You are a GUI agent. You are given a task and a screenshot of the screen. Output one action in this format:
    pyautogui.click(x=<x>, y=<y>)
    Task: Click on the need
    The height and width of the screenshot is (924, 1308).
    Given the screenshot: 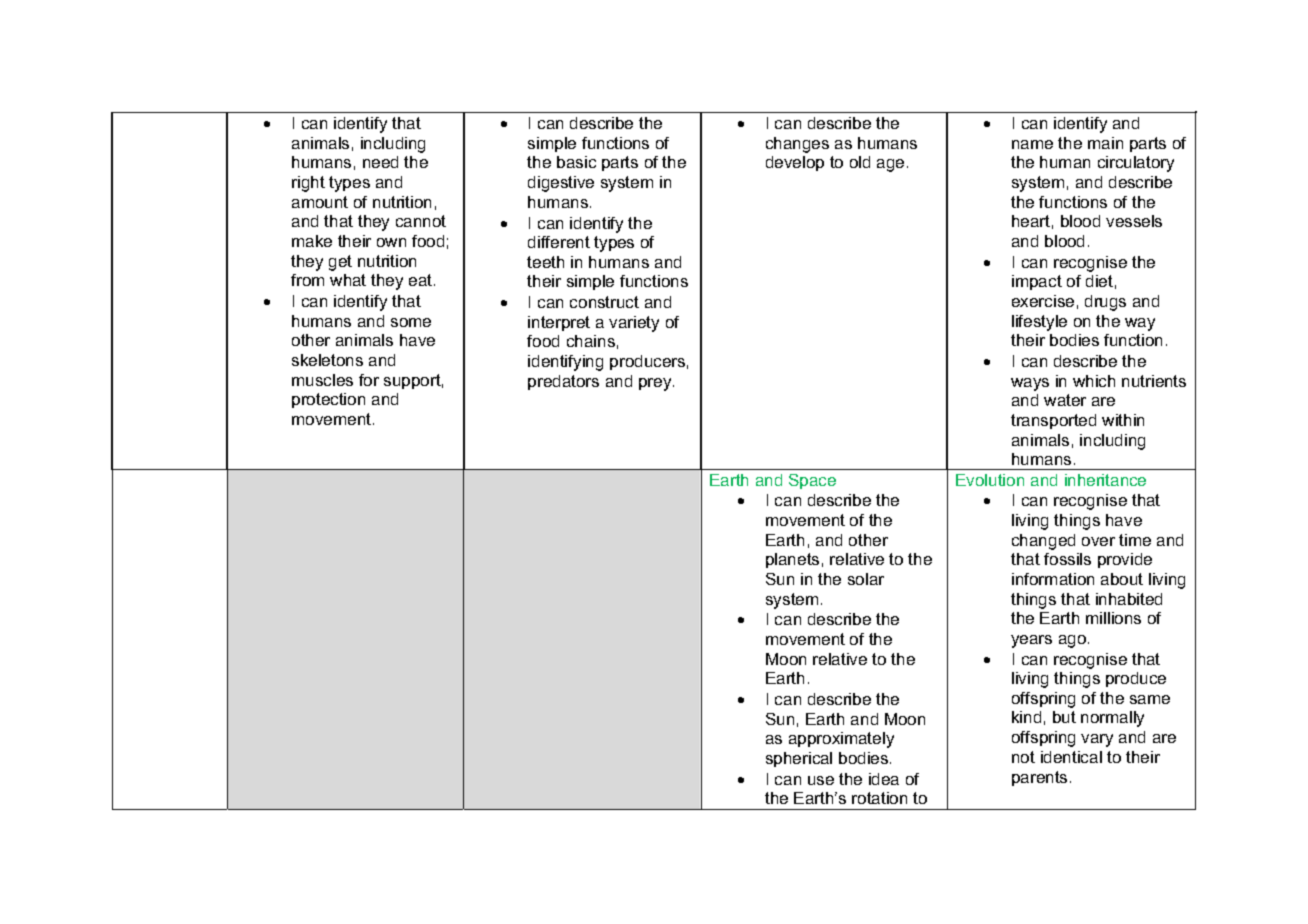 What is the action you would take?
    pyautogui.click(x=380, y=162)
